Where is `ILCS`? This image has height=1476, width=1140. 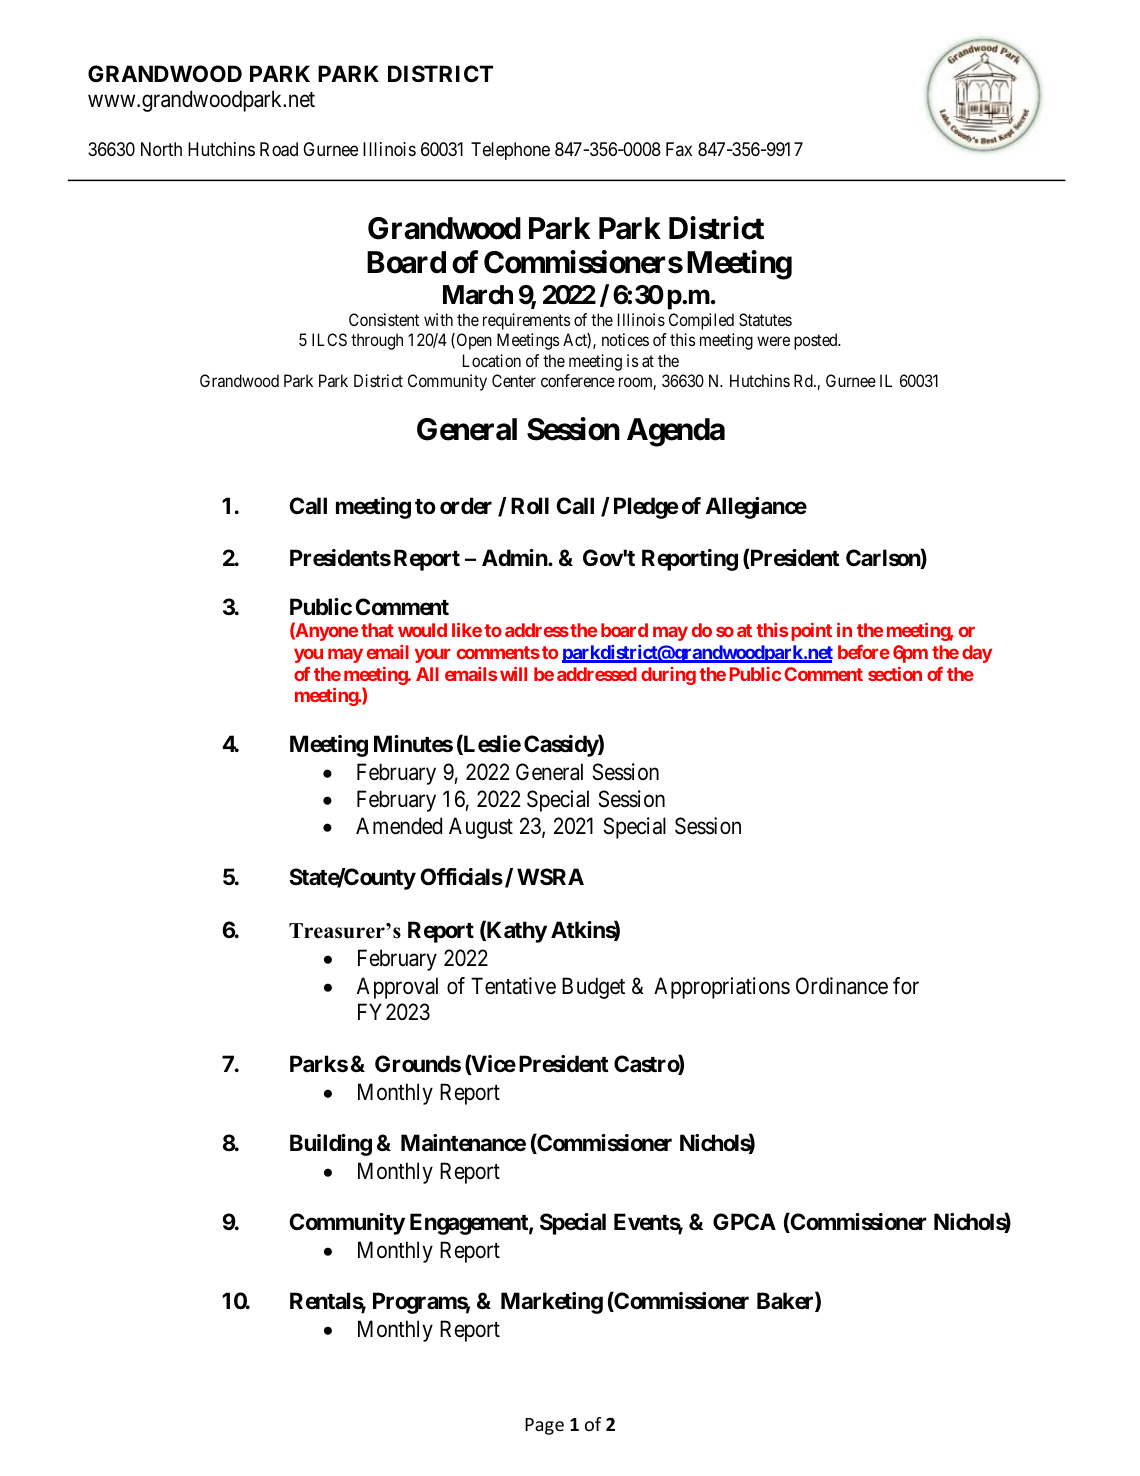 ILCS is located at coordinates (329, 339).
